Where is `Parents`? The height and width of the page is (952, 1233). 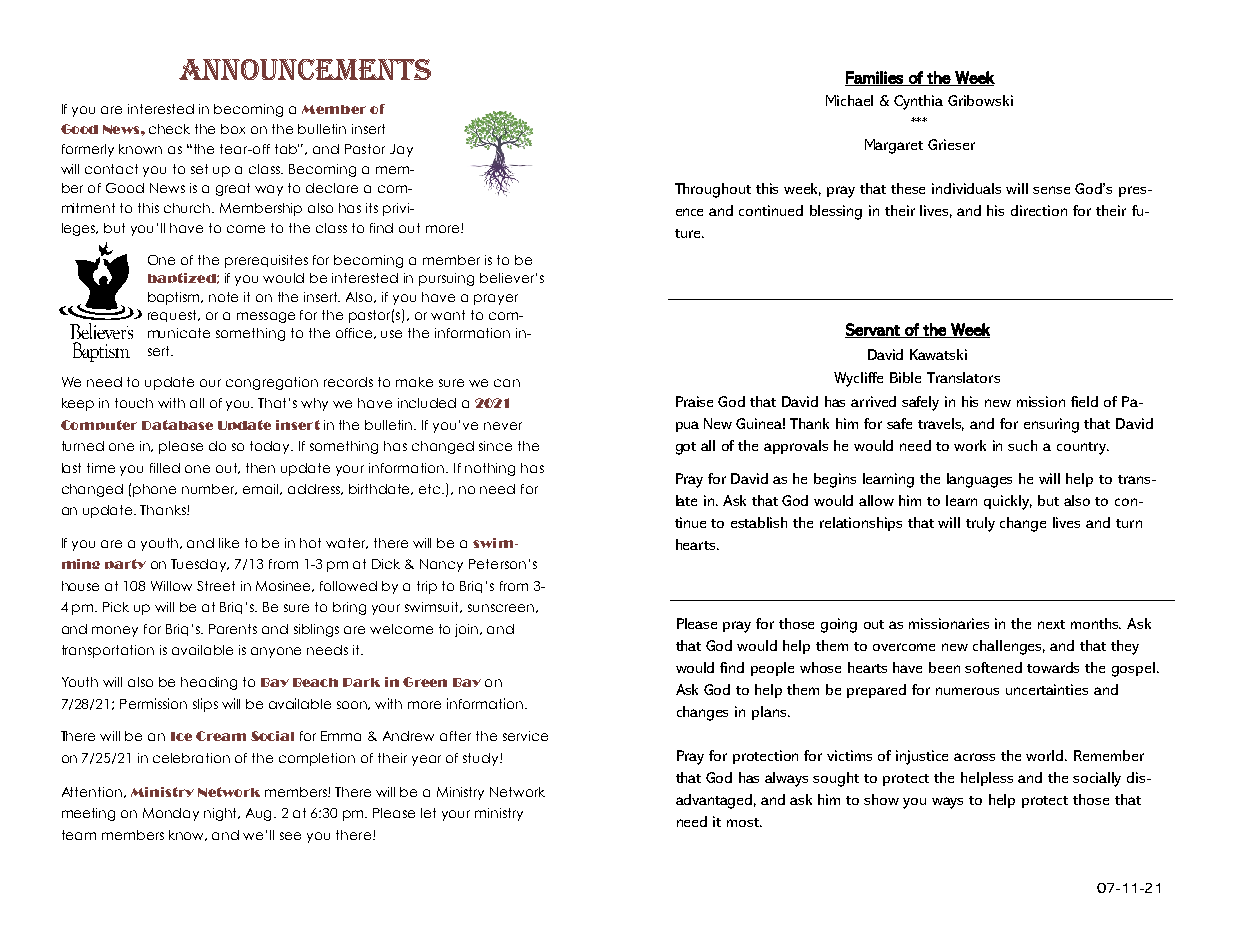 Parents is located at coordinates (233, 629).
